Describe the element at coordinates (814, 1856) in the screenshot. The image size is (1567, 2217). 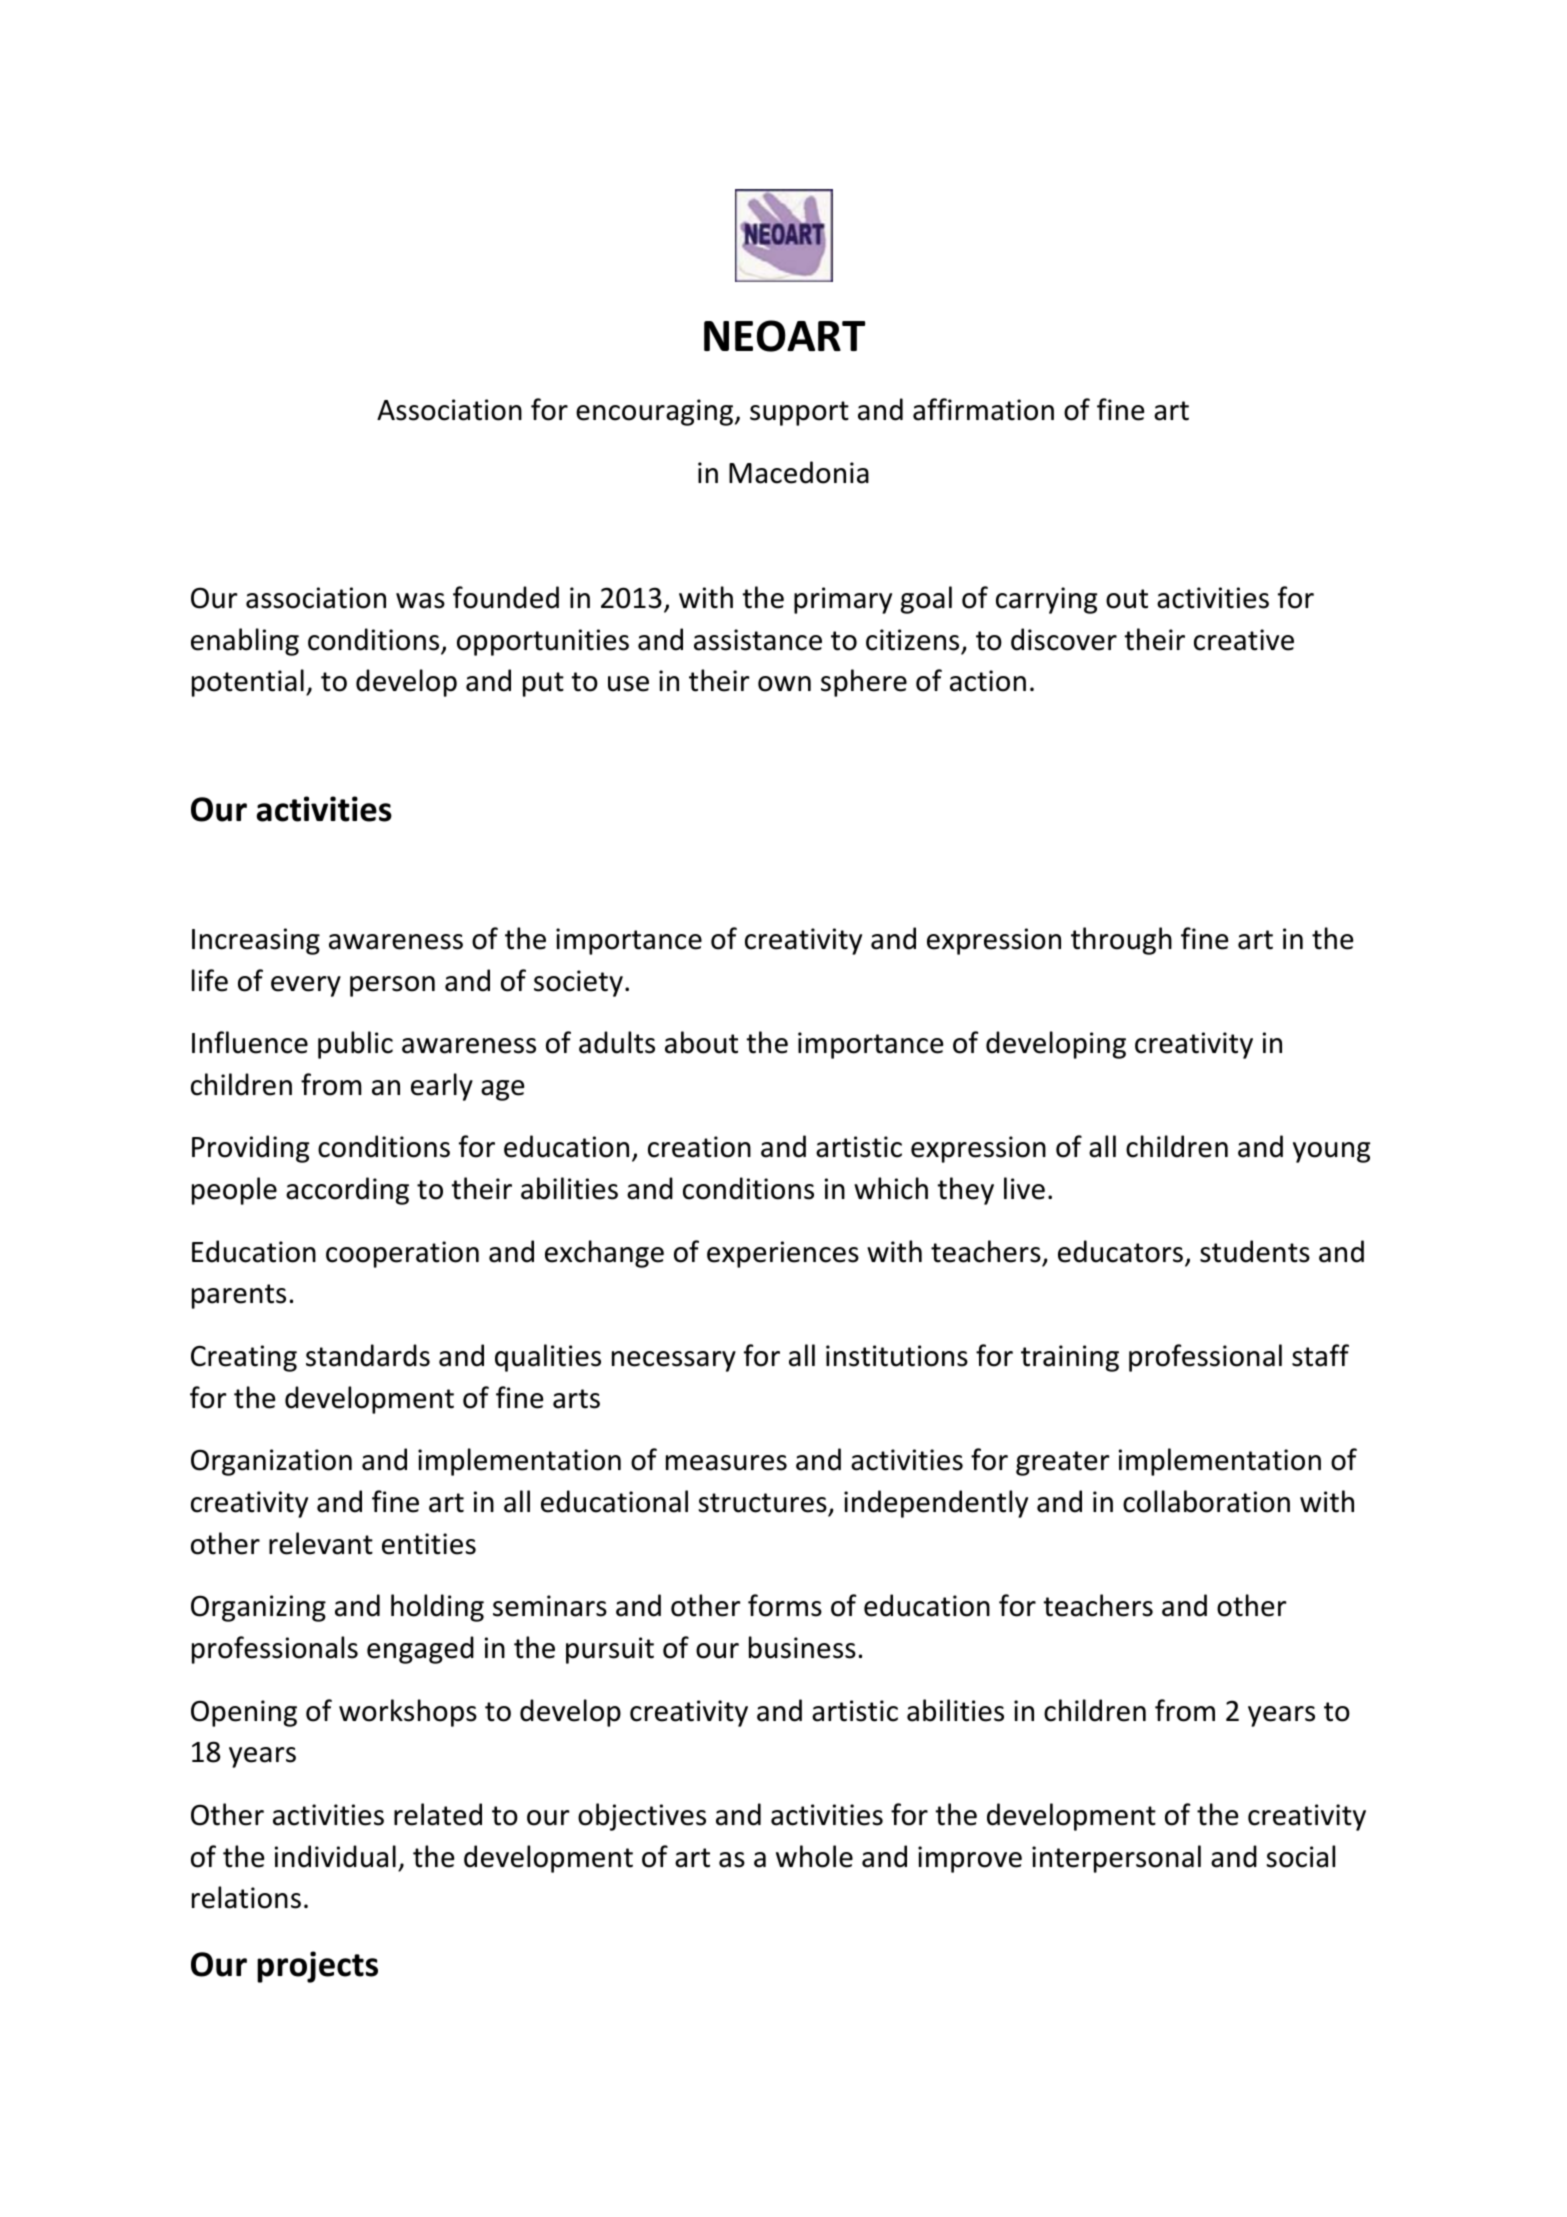
I see `whole` at that location.
